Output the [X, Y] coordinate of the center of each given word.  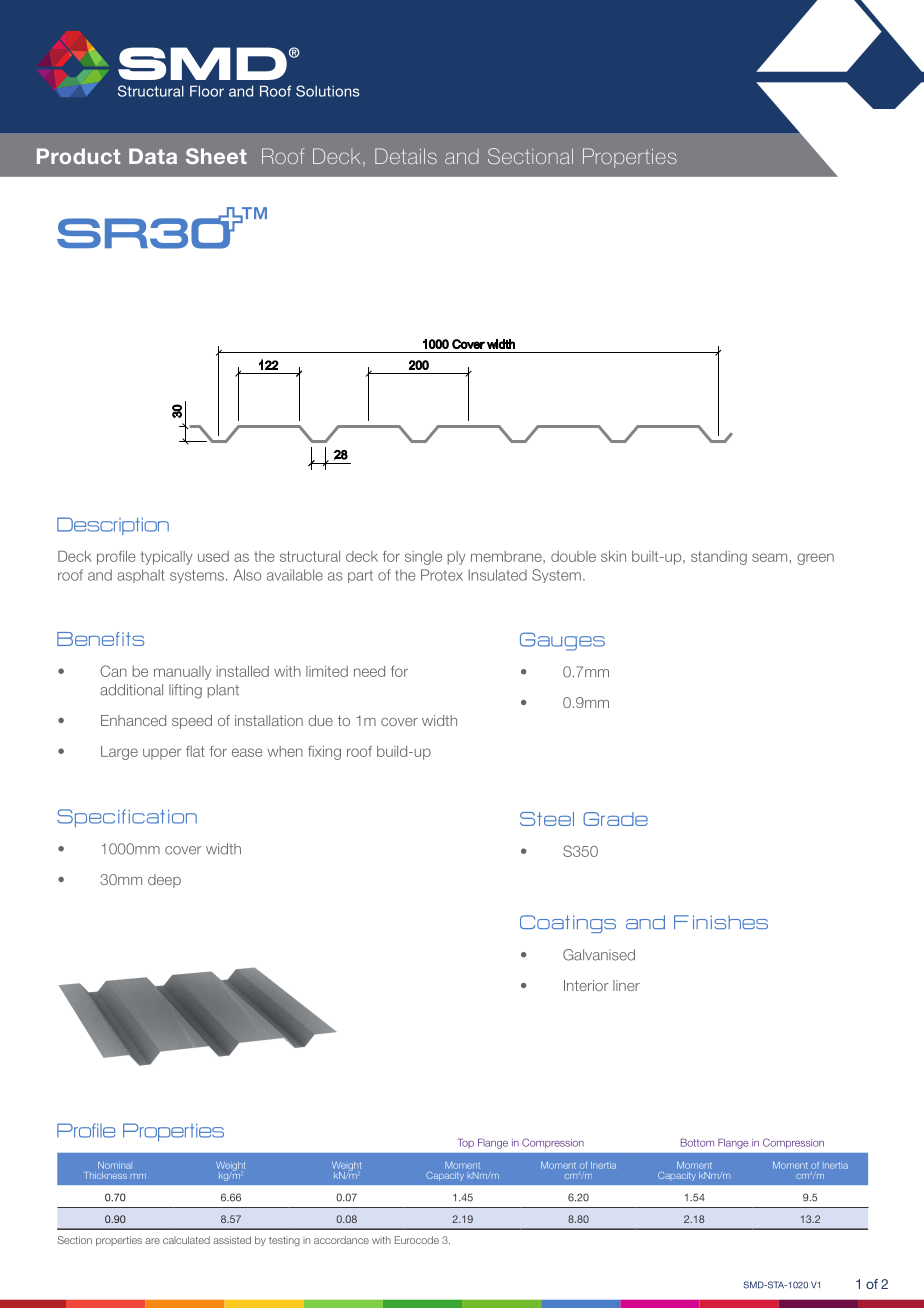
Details [406, 156]
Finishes [721, 922]
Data [153, 156]
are [152, 1241]
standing [719, 558]
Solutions [328, 91]
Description [113, 526]
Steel [547, 819]
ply [457, 558]
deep [164, 881]
